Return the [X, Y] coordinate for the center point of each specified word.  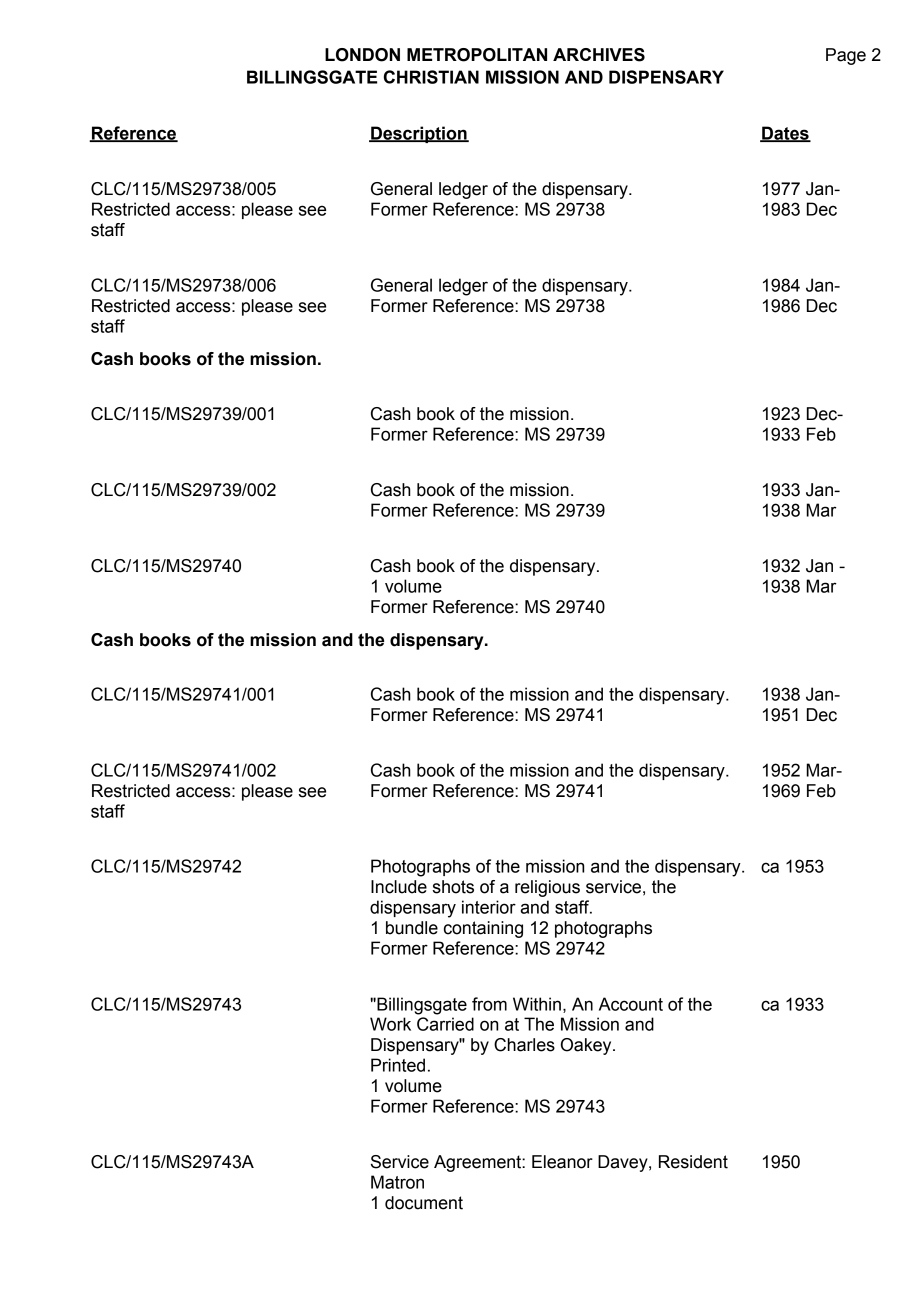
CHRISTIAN [431, 77]
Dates [785, 134]
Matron [397, 1182]
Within [537, 1004]
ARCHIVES [599, 55]
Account [631, 1004]
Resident [693, 1162]
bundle [412, 928]
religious [547, 888]
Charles [524, 1045]
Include [399, 887]
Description [419, 134]
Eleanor [562, 1162]
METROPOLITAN [477, 55]
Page [846, 56]
